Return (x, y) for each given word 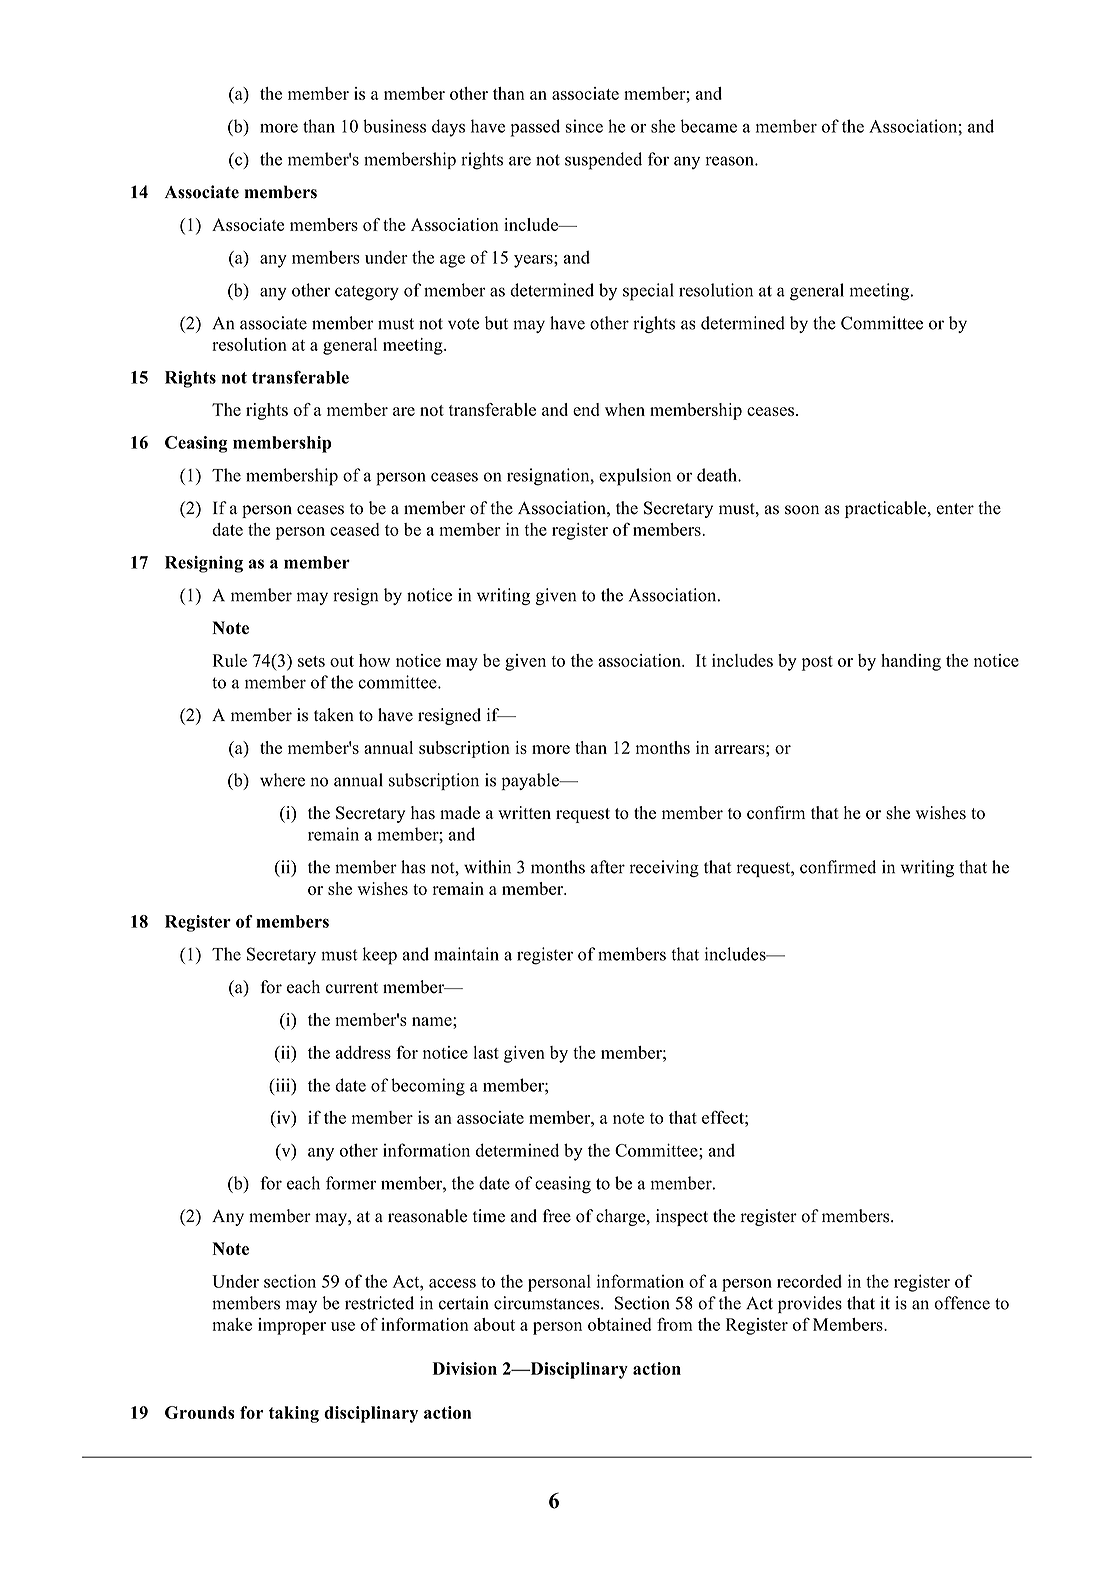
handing (911, 662)
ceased (355, 529)
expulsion (635, 477)
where (282, 780)
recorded (809, 1281)
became (708, 126)
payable (531, 781)
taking (294, 1414)
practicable (887, 509)
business (394, 126)
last (486, 1052)
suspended (603, 161)
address (363, 1052)
